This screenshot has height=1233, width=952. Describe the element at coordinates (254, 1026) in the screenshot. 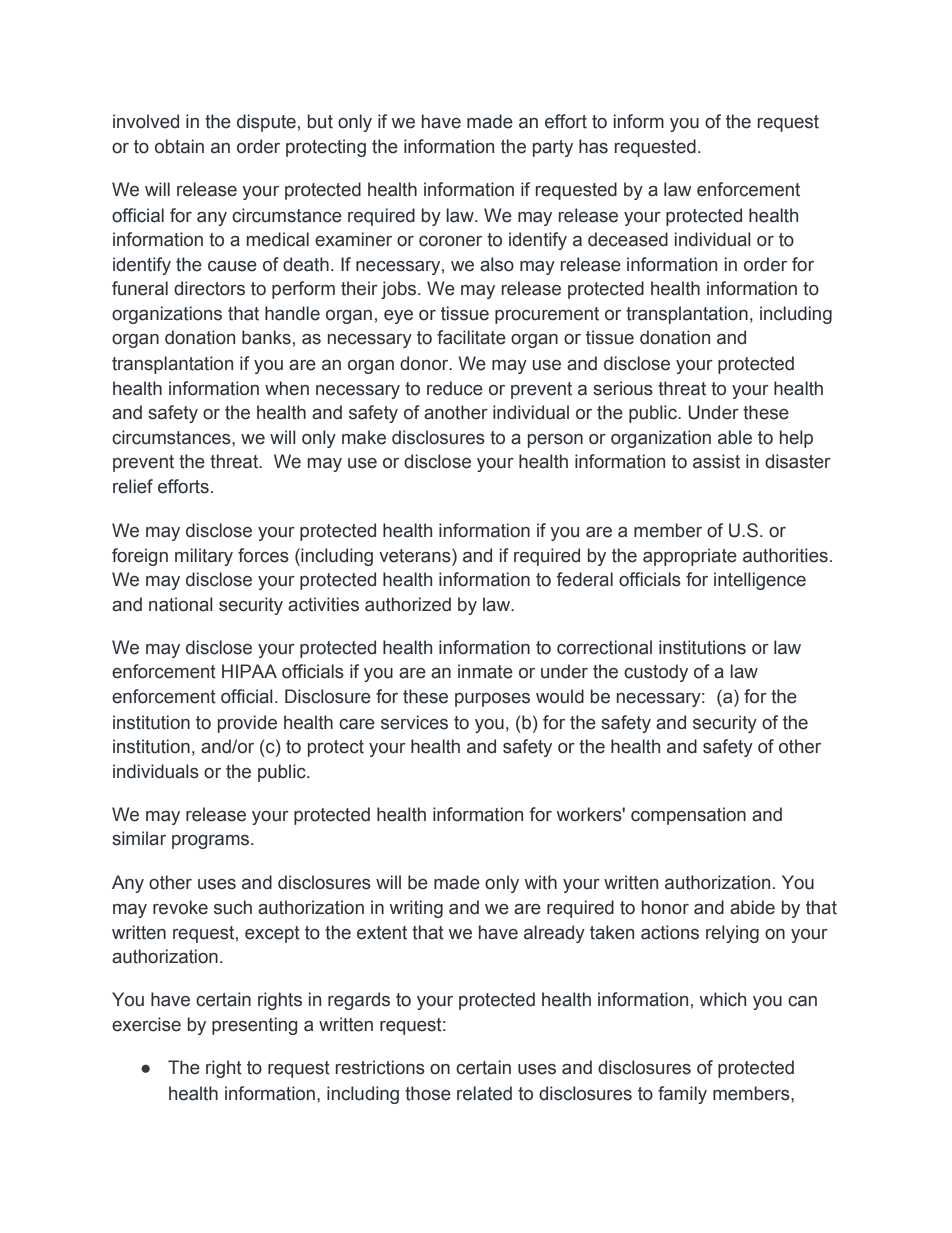

I see `presenting` at that location.
